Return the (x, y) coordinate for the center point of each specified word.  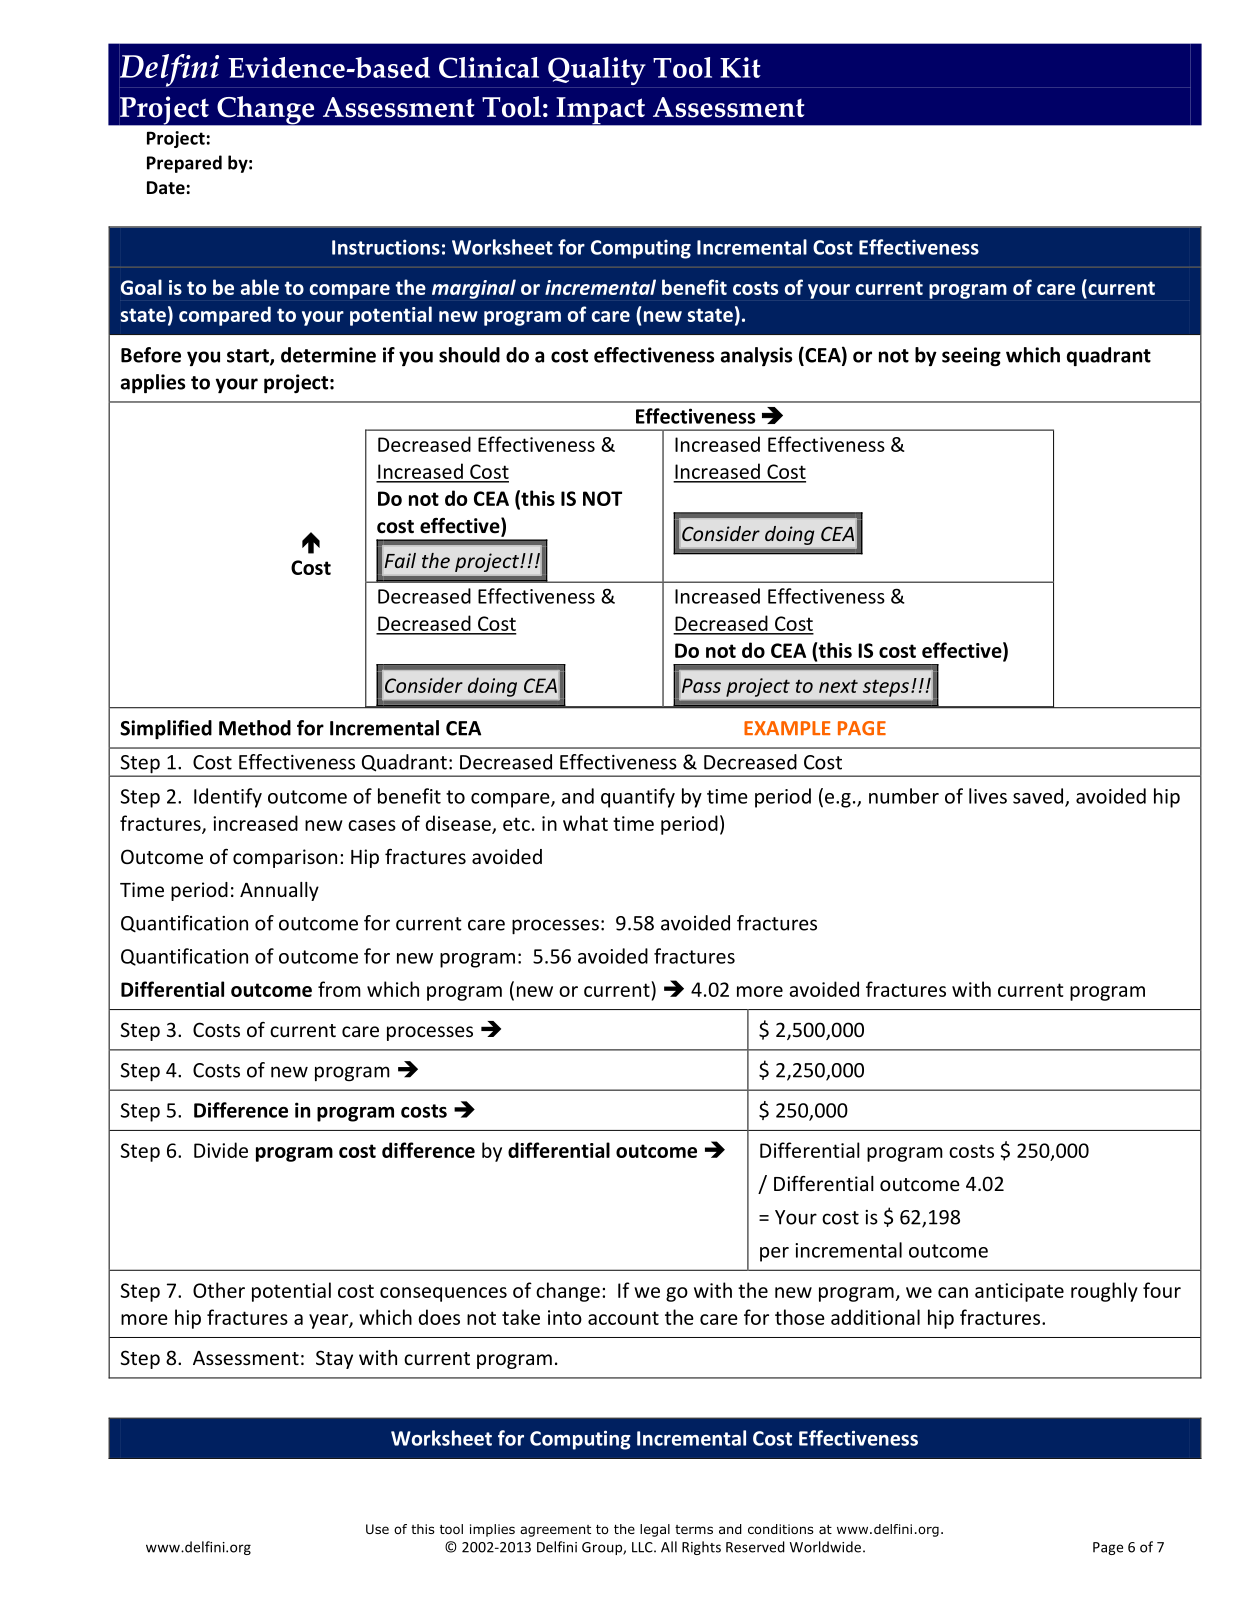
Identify (228, 798)
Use (377, 1529)
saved (1039, 797)
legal (655, 1530)
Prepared (184, 164)
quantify (638, 798)
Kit (740, 67)
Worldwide (827, 1547)
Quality (597, 71)
